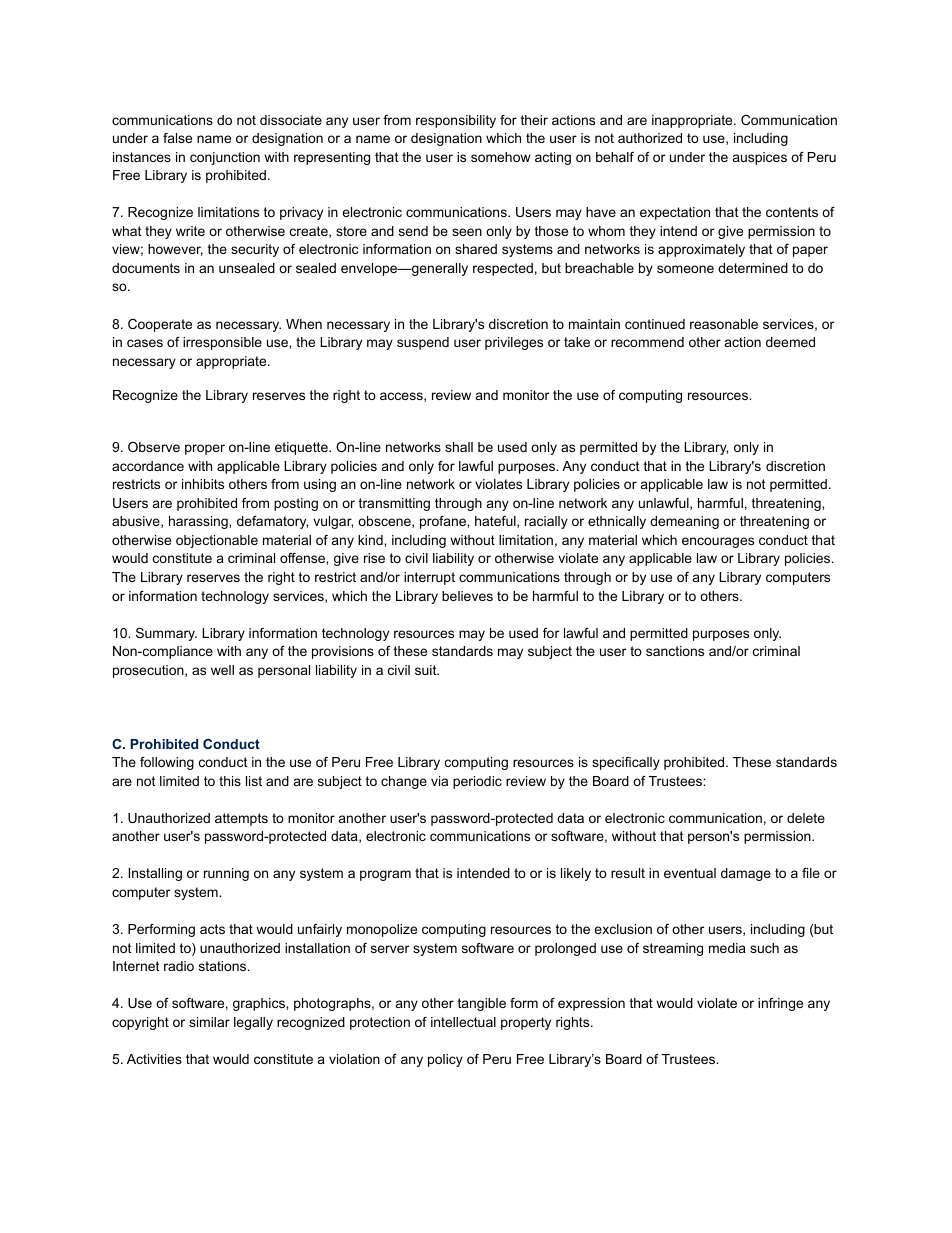  Describe the element at coordinates (760, 158) in the image. I see `auspices` at that location.
